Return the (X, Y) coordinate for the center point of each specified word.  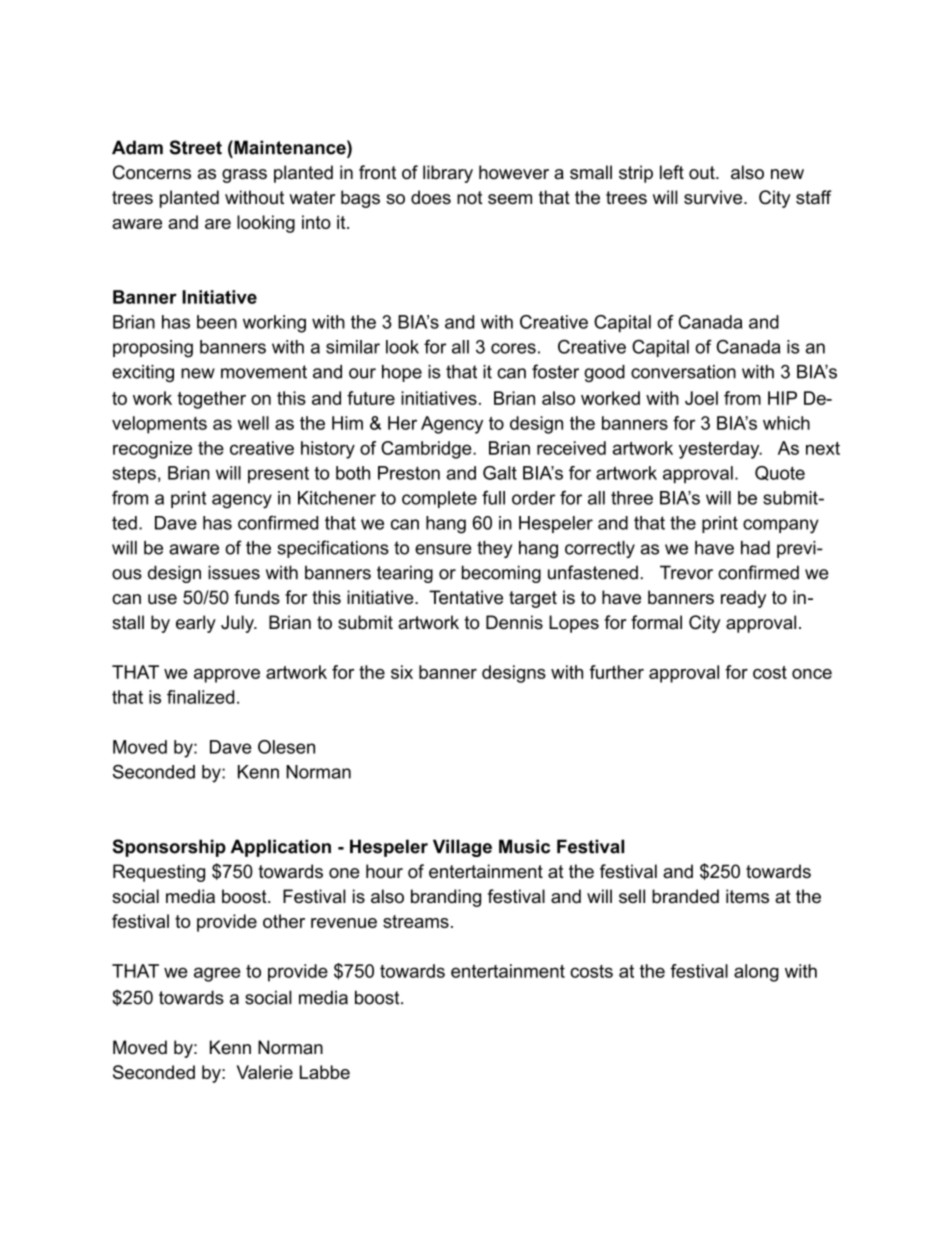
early (196, 624)
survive (714, 197)
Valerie (265, 1072)
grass (244, 176)
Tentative (466, 597)
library (448, 174)
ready (743, 599)
